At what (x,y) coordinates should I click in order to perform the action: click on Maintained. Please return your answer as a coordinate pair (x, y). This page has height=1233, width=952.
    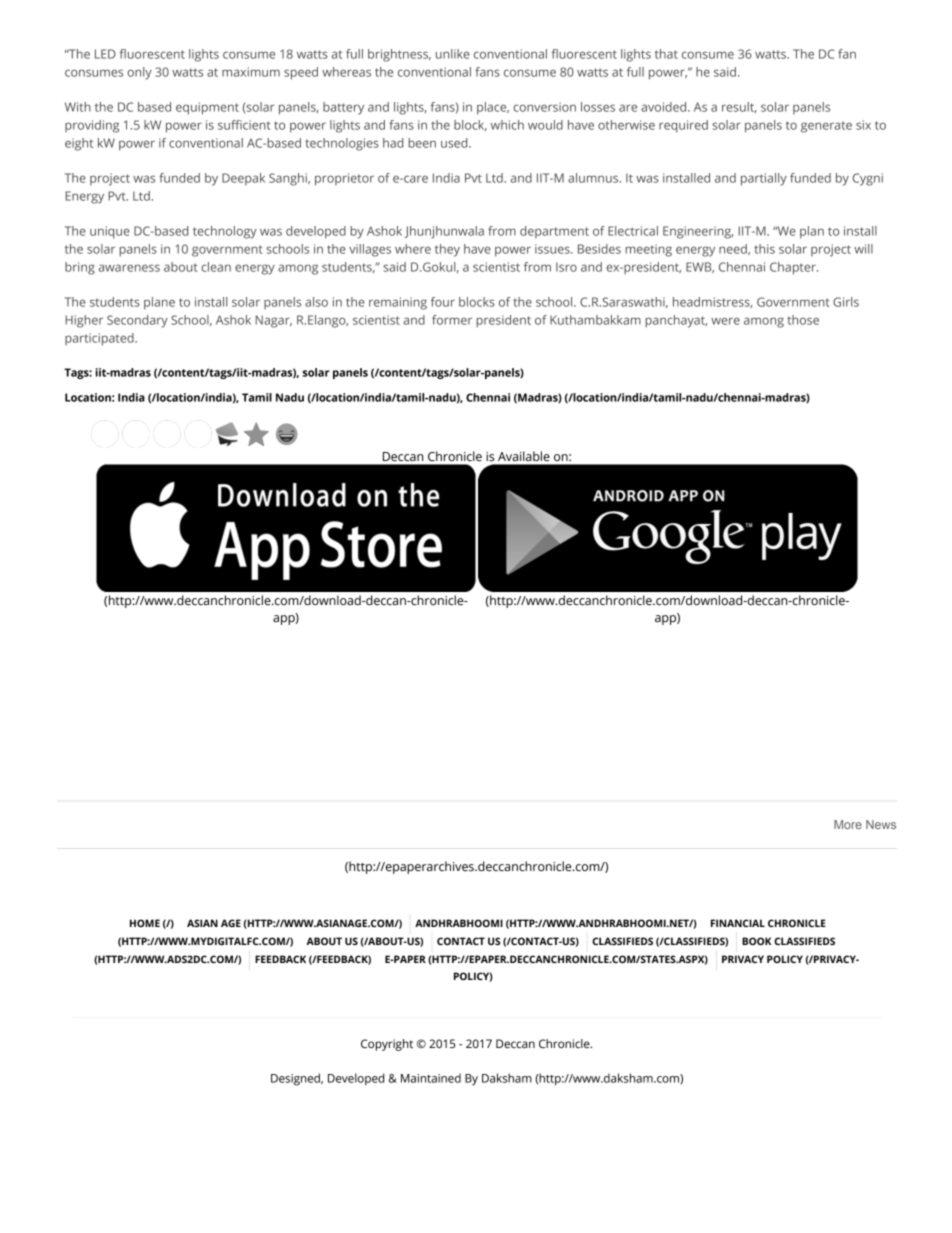
    Looking at the image, I should click on (431, 1078).
